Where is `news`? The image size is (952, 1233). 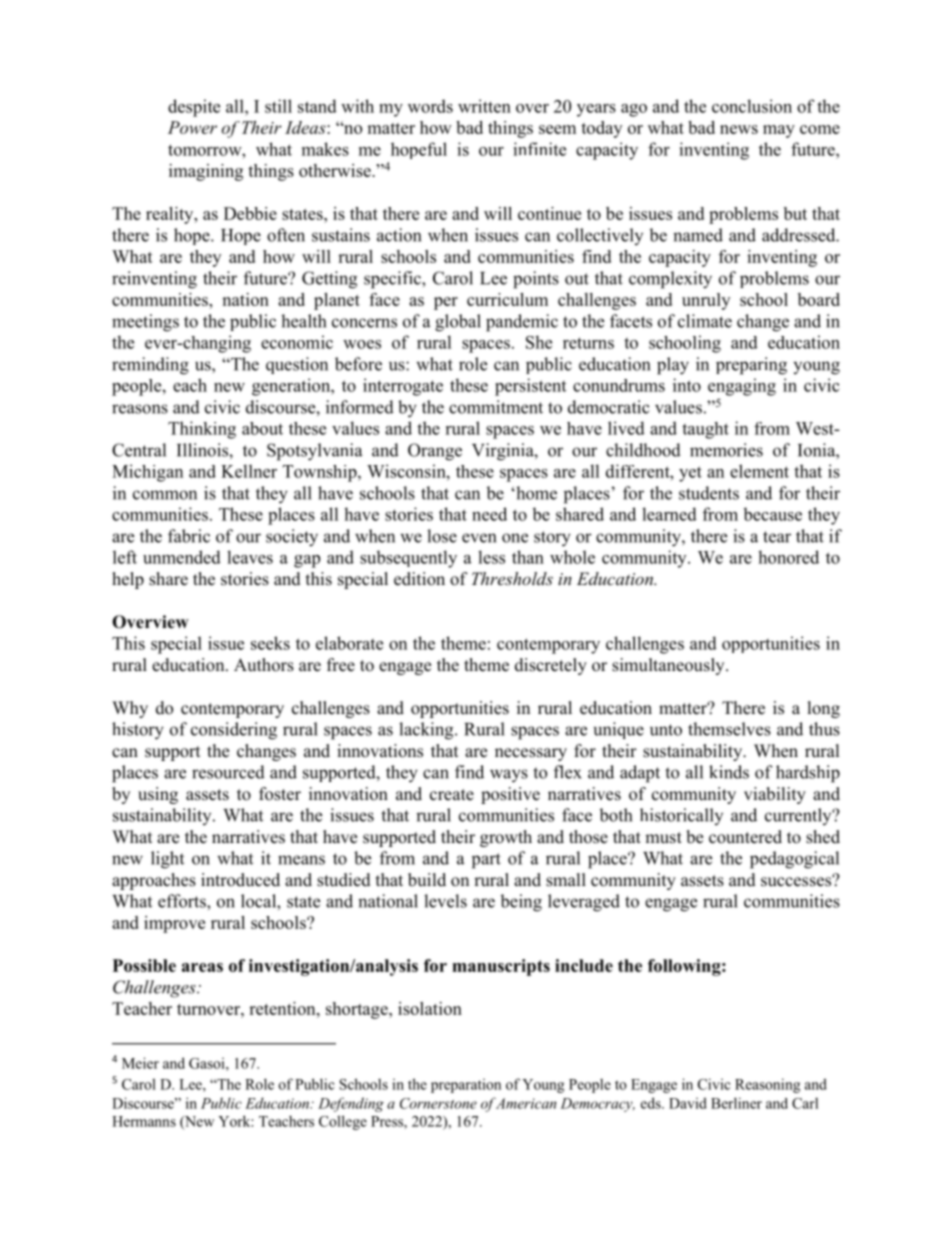 news is located at coordinates (739, 129).
